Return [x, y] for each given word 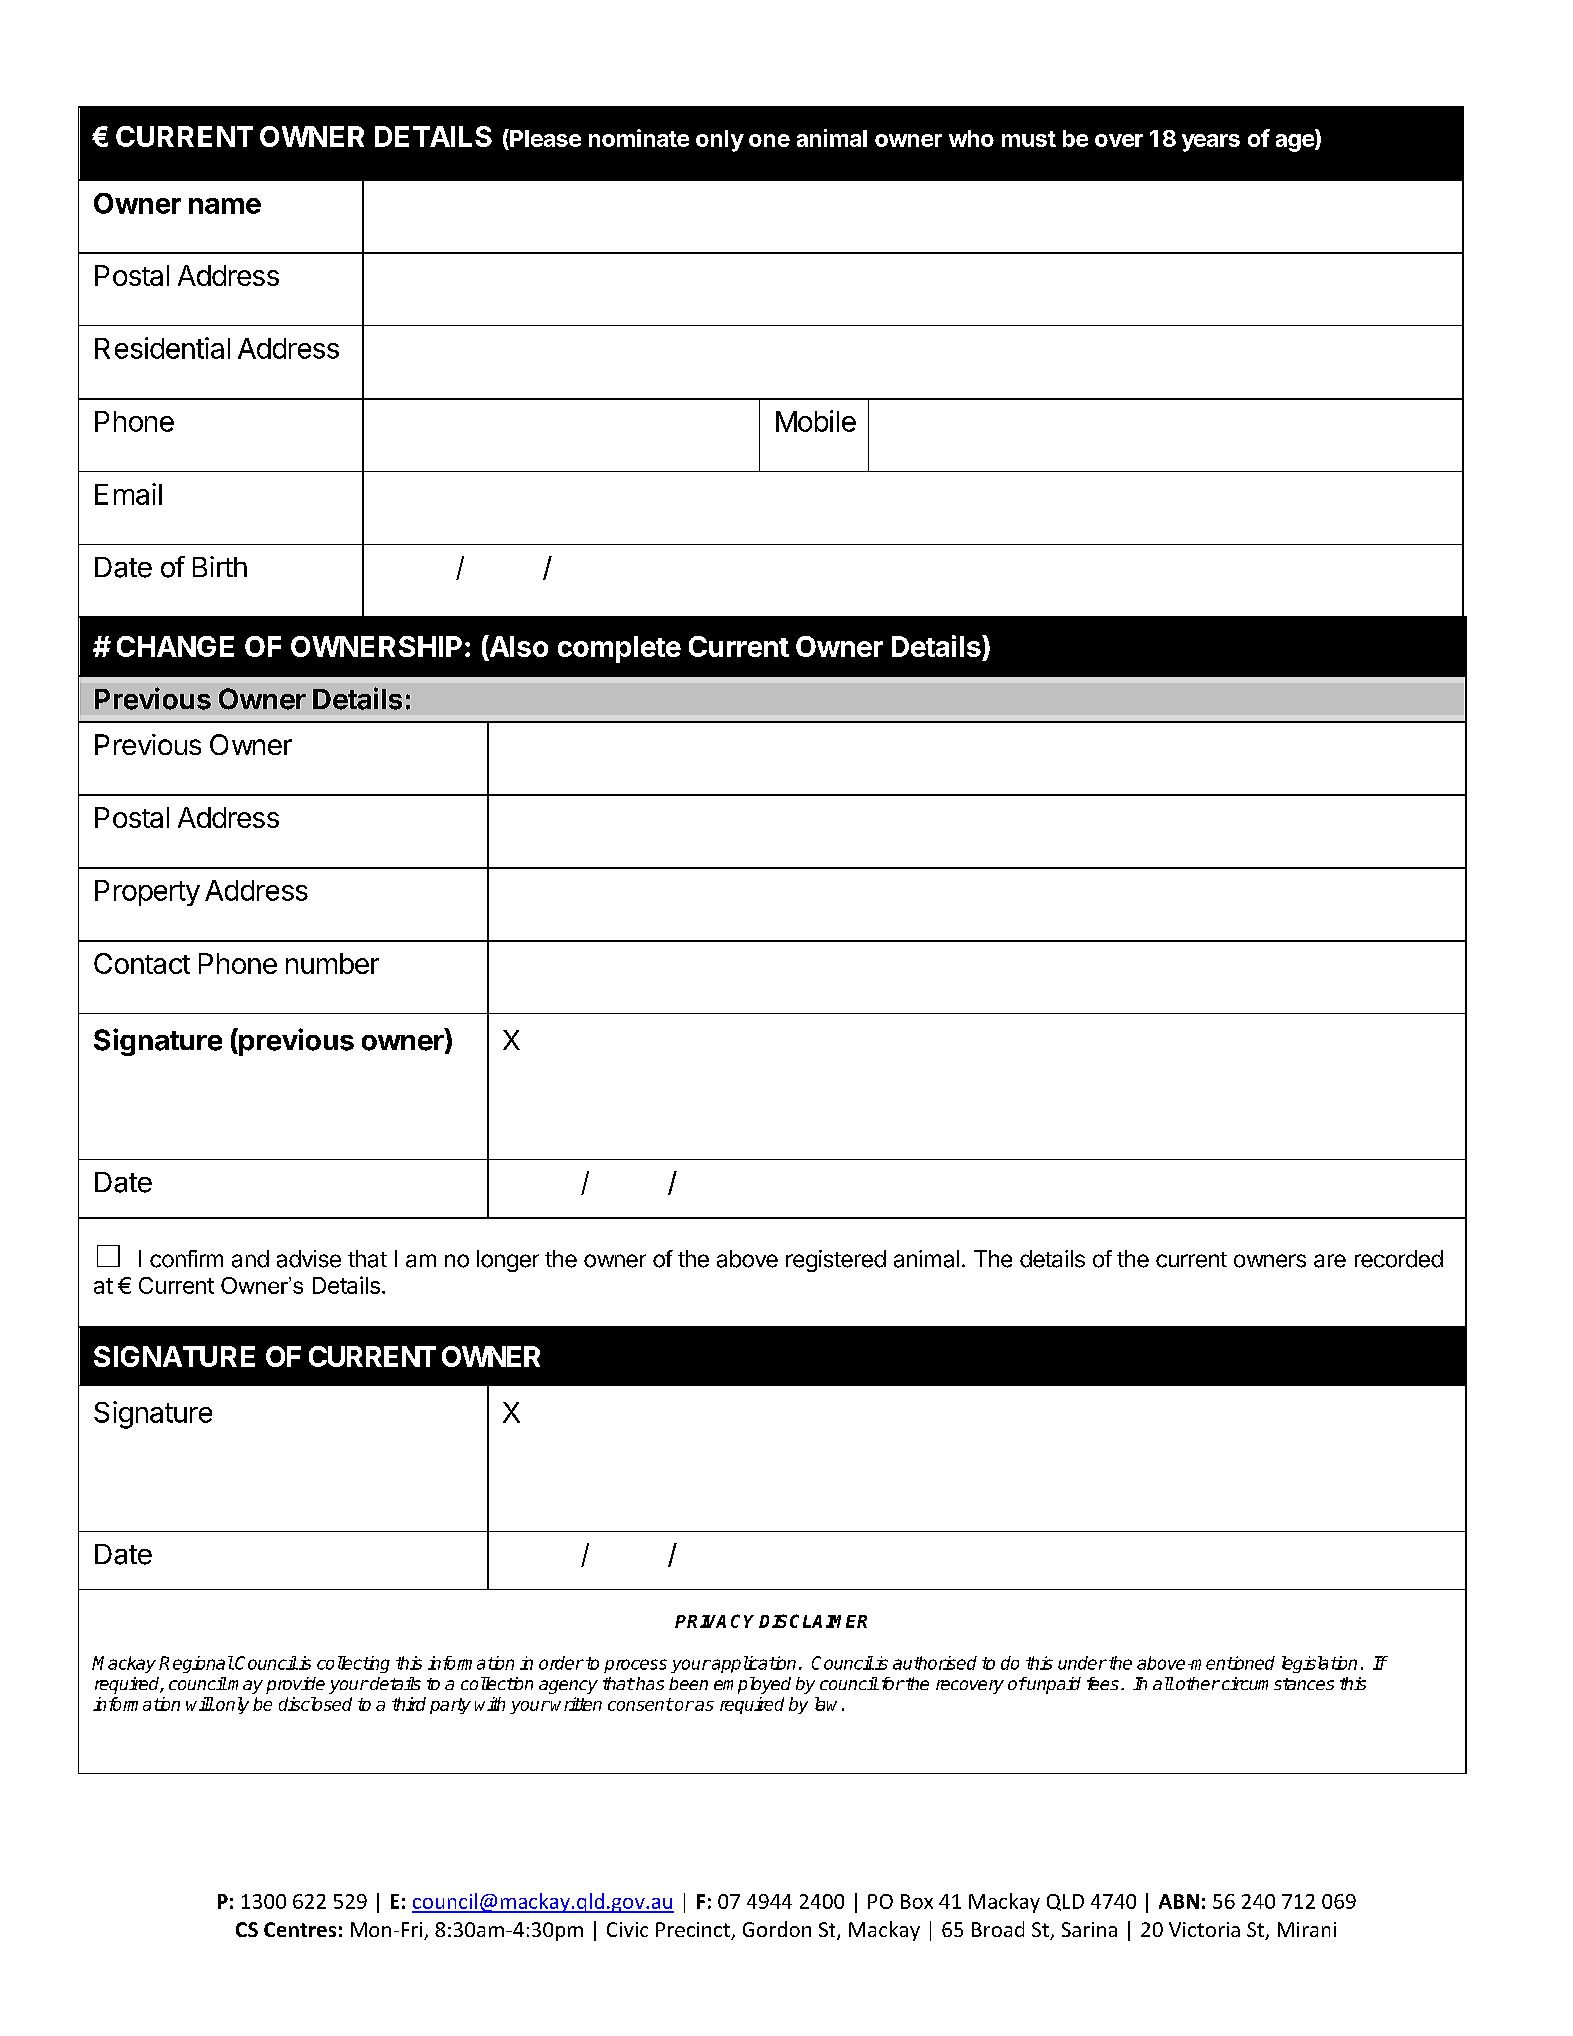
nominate [639, 138]
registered [836, 1261]
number [332, 963]
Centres [300, 1929]
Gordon [777, 1929]
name [225, 206]
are [1330, 1261]
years [1211, 143]
